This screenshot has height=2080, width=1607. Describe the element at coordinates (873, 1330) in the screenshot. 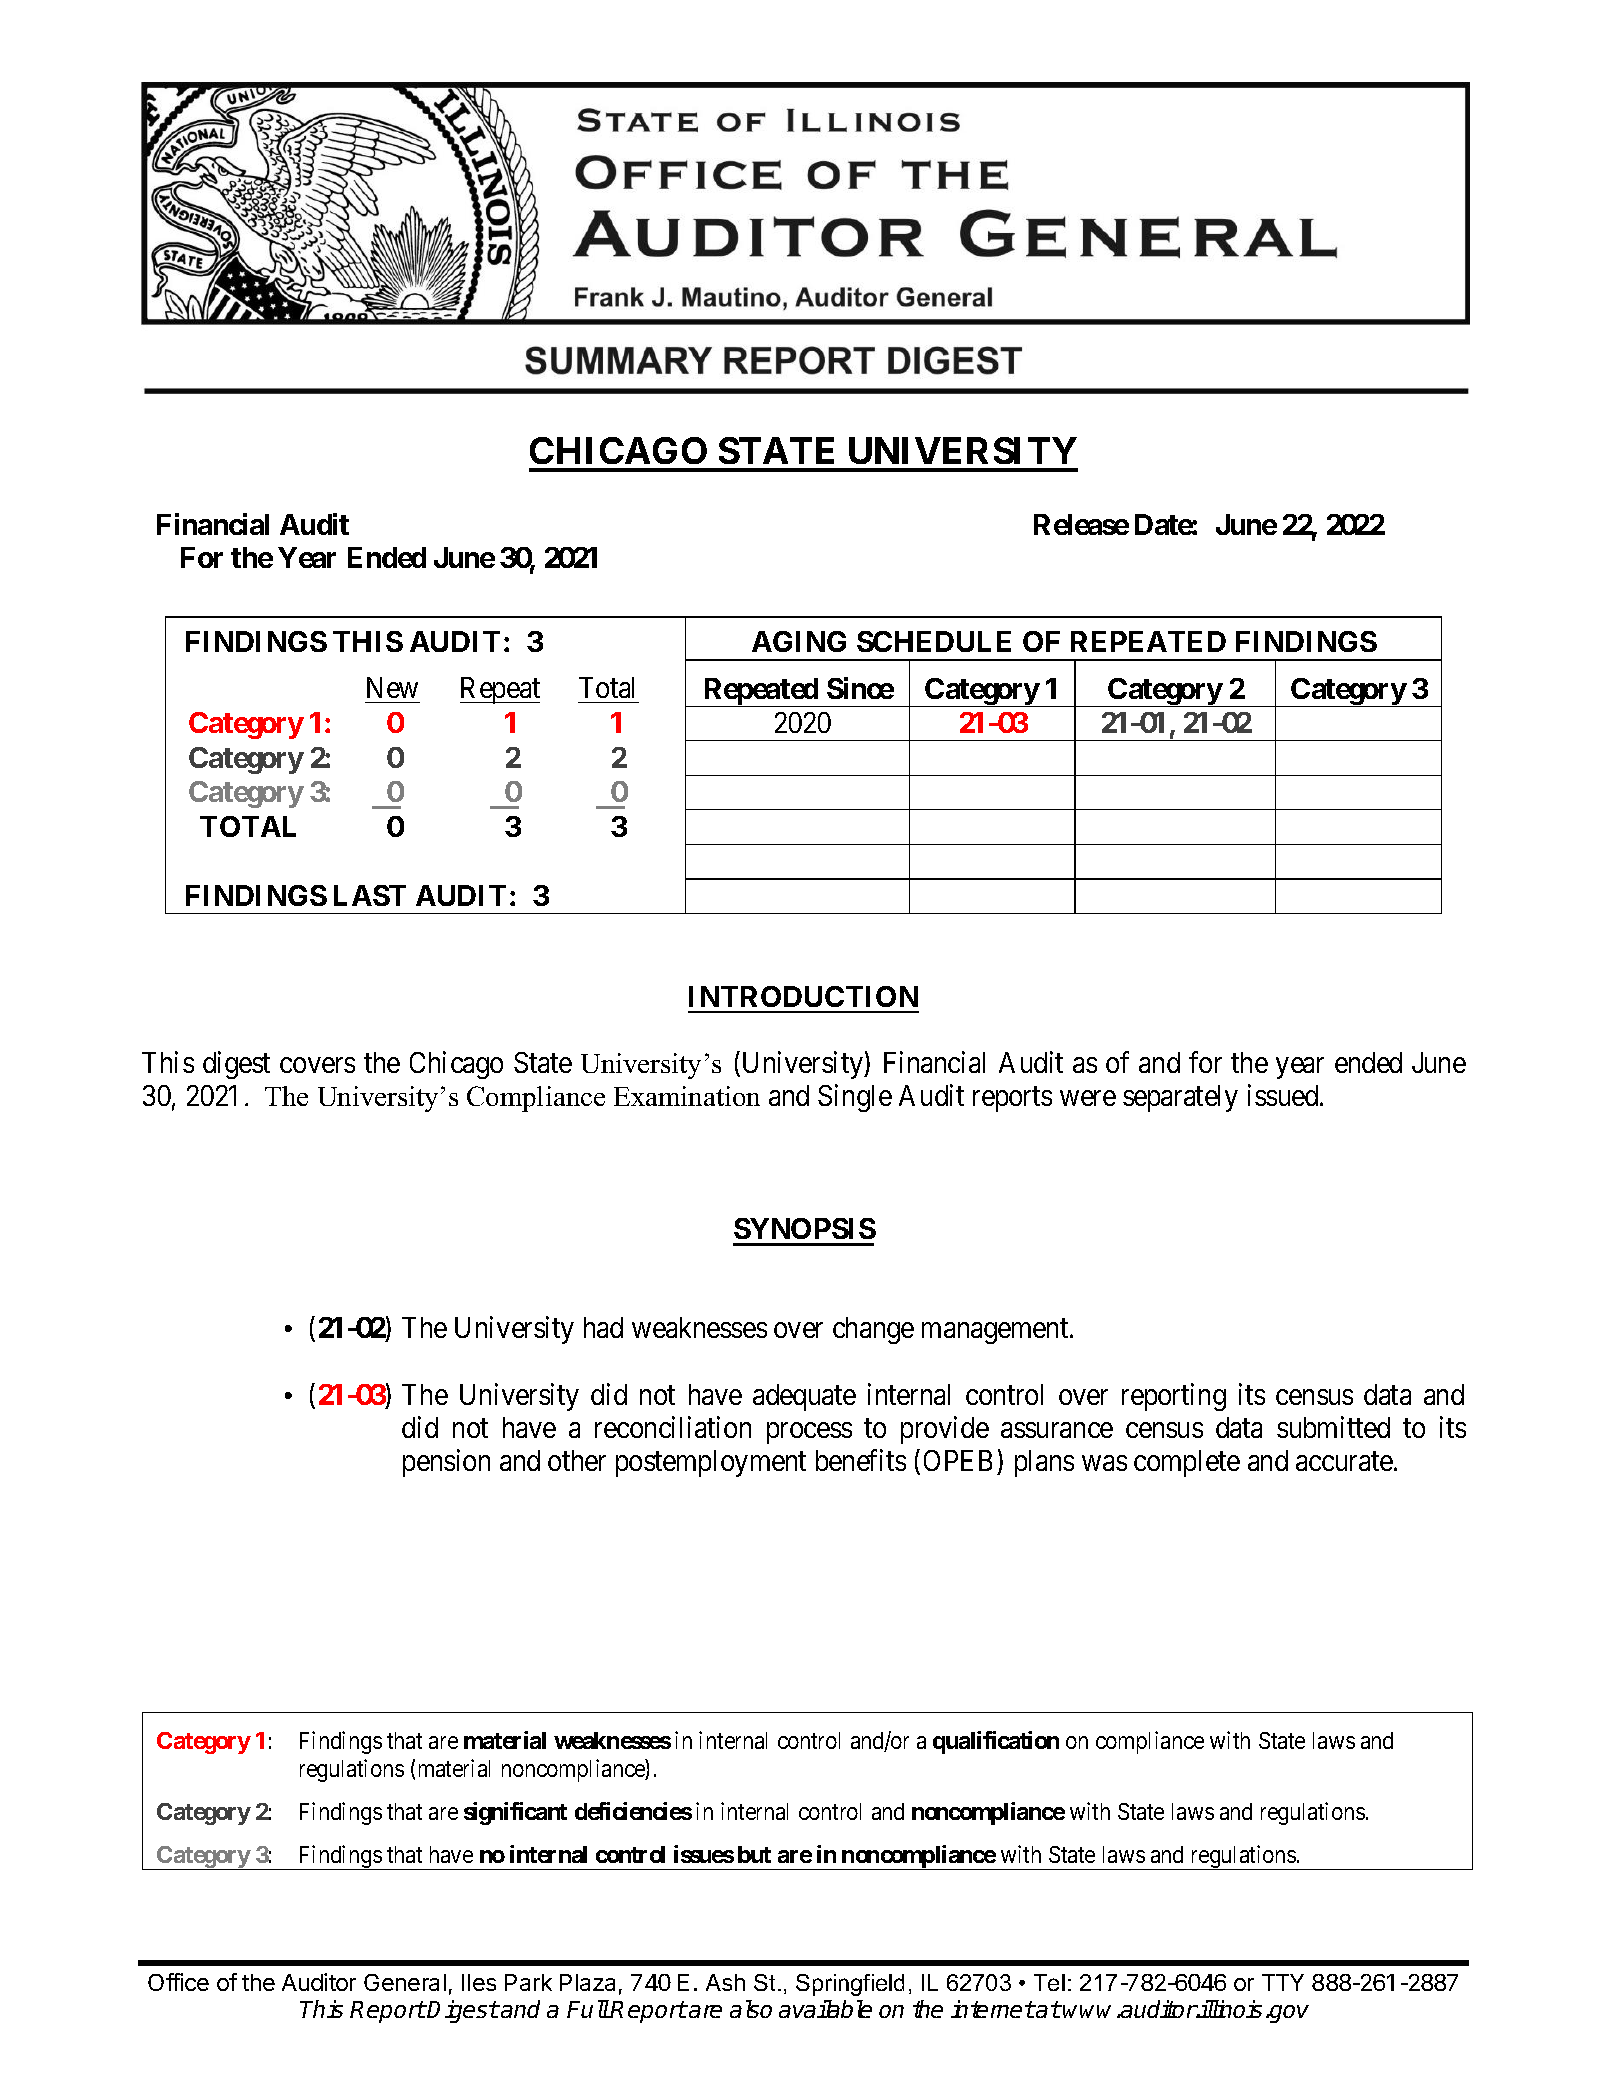

I see `change` at that location.
